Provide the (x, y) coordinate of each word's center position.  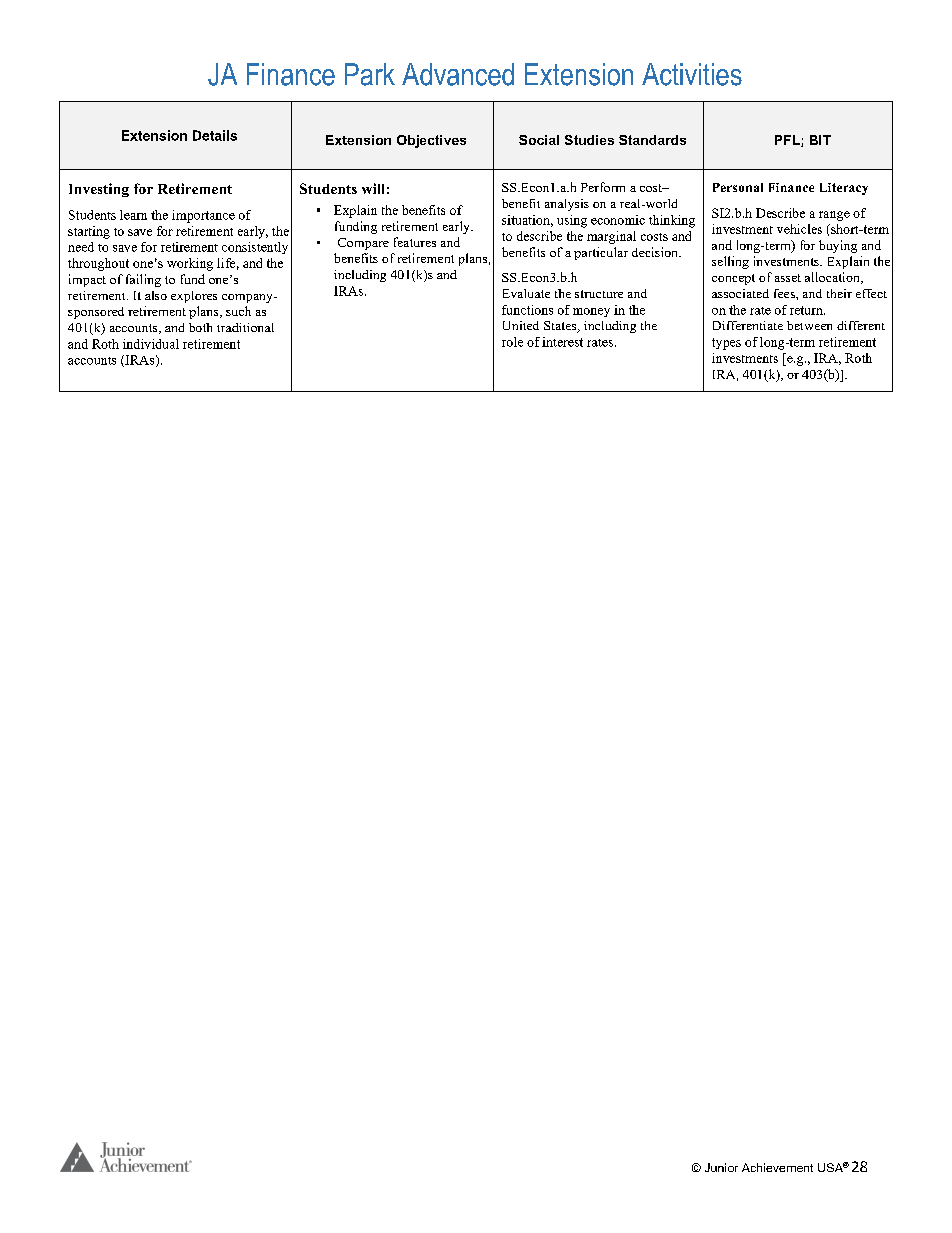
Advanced (458, 74)
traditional (245, 327)
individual (151, 344)
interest (562, 342)
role (512, 342)
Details (215, 135)
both (200, 327)
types (726, 344)
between (809, 325)
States (561, 327)
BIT (820, 140)
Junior (721, 1167)
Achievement (777, 1167)
